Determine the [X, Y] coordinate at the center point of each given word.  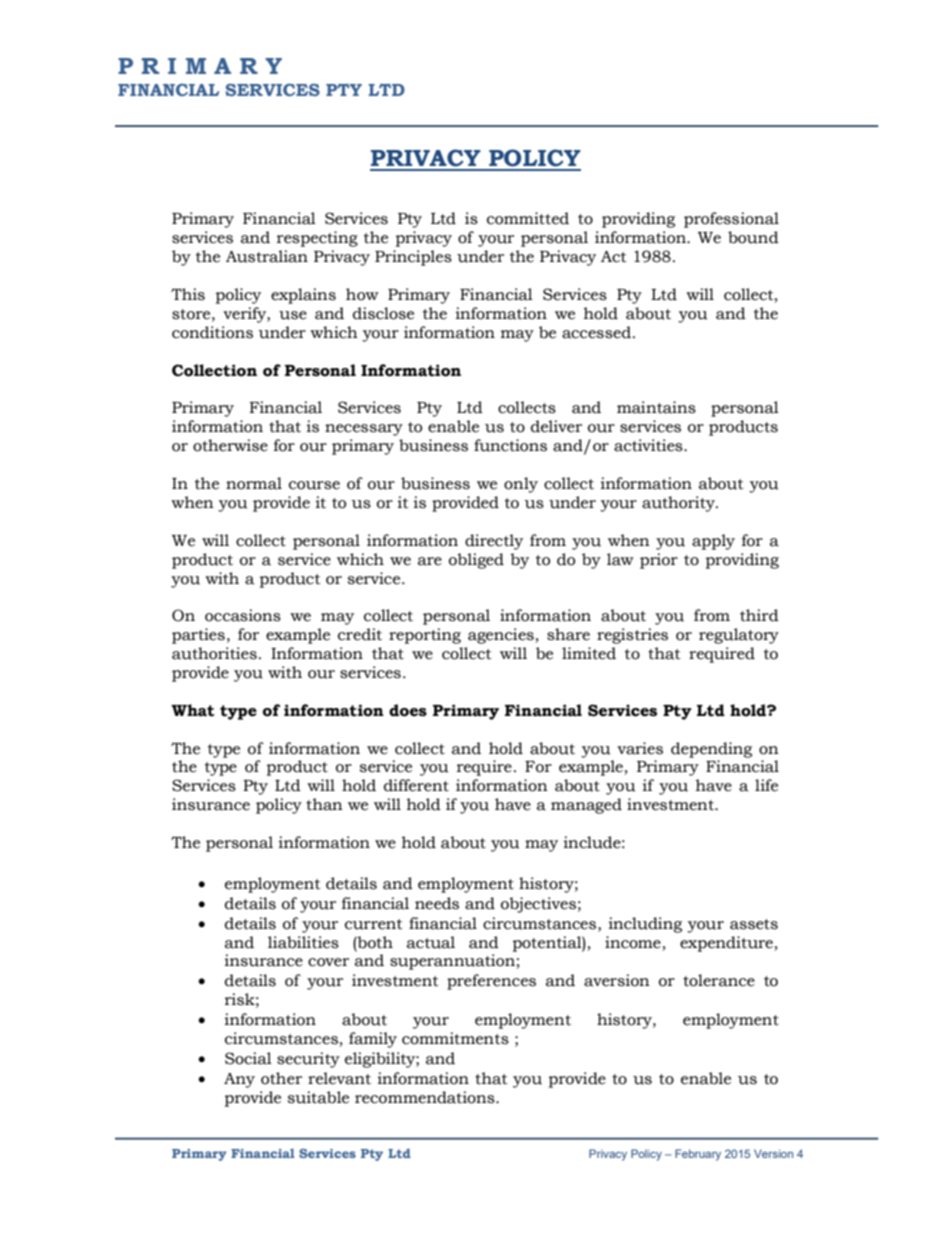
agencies [501, 636]
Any [239, 1080]
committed [528, 218]
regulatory [739, 636]
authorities [214, 653]
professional [731, 220]
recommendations [426, 1097]
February [698, 1155]
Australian [267, 256]
